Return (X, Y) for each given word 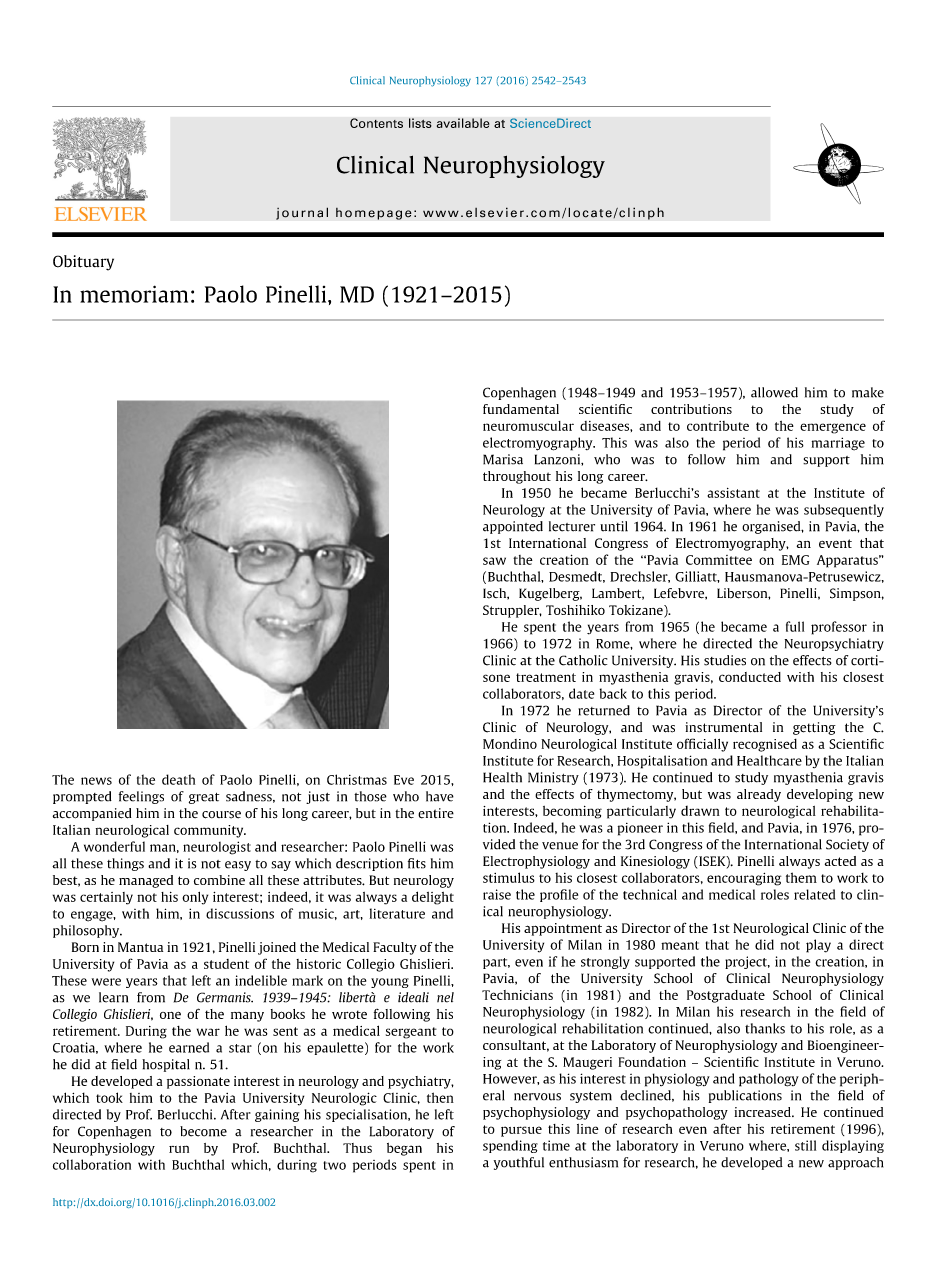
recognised (765, 745)
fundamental (521, 409)
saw (494, 561)
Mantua (140, 947)
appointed (513, 527)
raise (497, 894)
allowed (774, 392)
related (814, 894)
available (463, 123)
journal (302, 213)
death (178, 779)
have (440, 796)
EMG (795, 560)
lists (420, 123)
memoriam (134, 294)
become (203, 1131)
